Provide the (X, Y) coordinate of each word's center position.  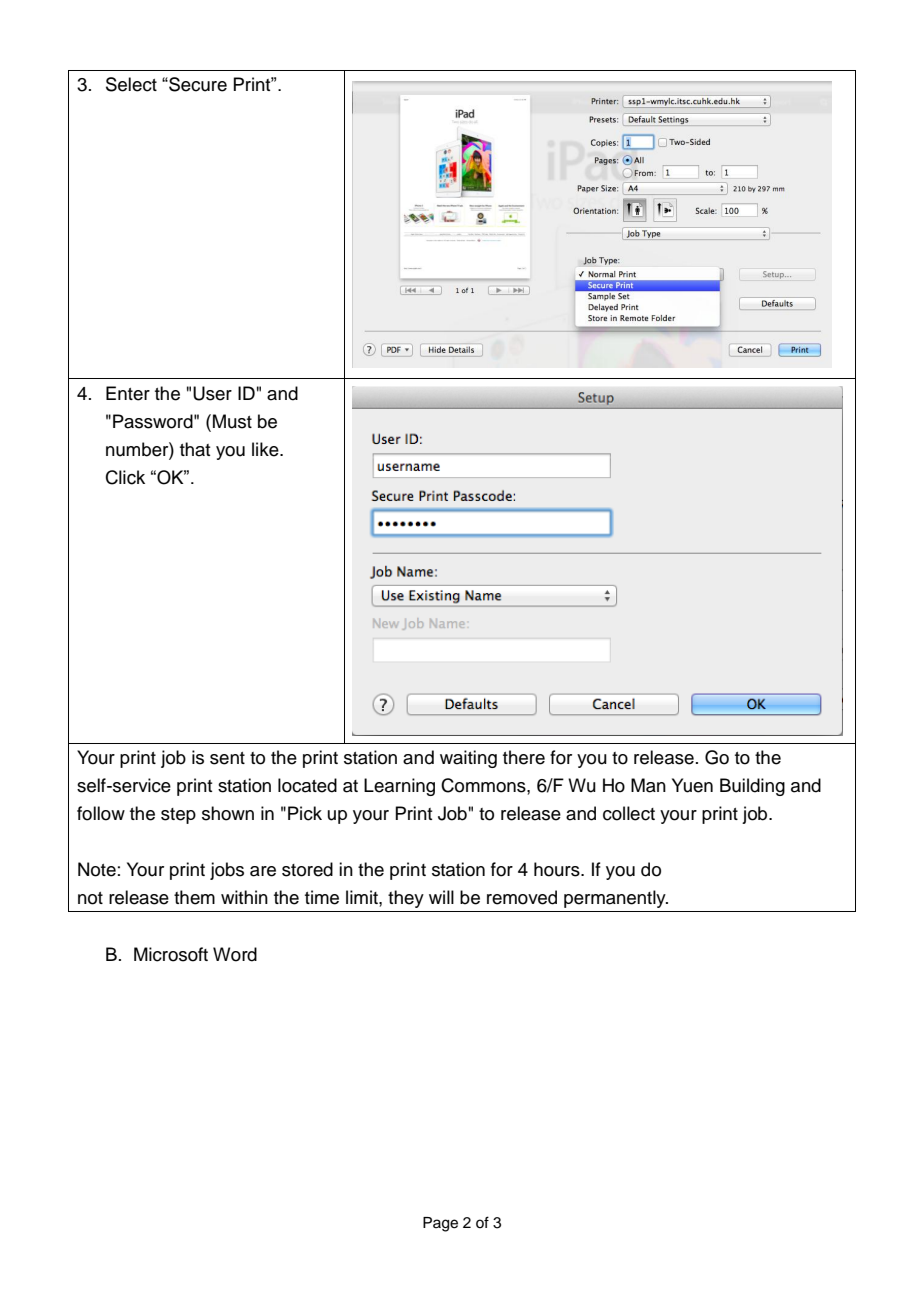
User (212, 393)
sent (227, 758)
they (406, 899)
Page (440, 1224)
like (266, 449)
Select (131, 84)
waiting (468, 759)
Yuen (692, 785)
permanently (616, 899)
